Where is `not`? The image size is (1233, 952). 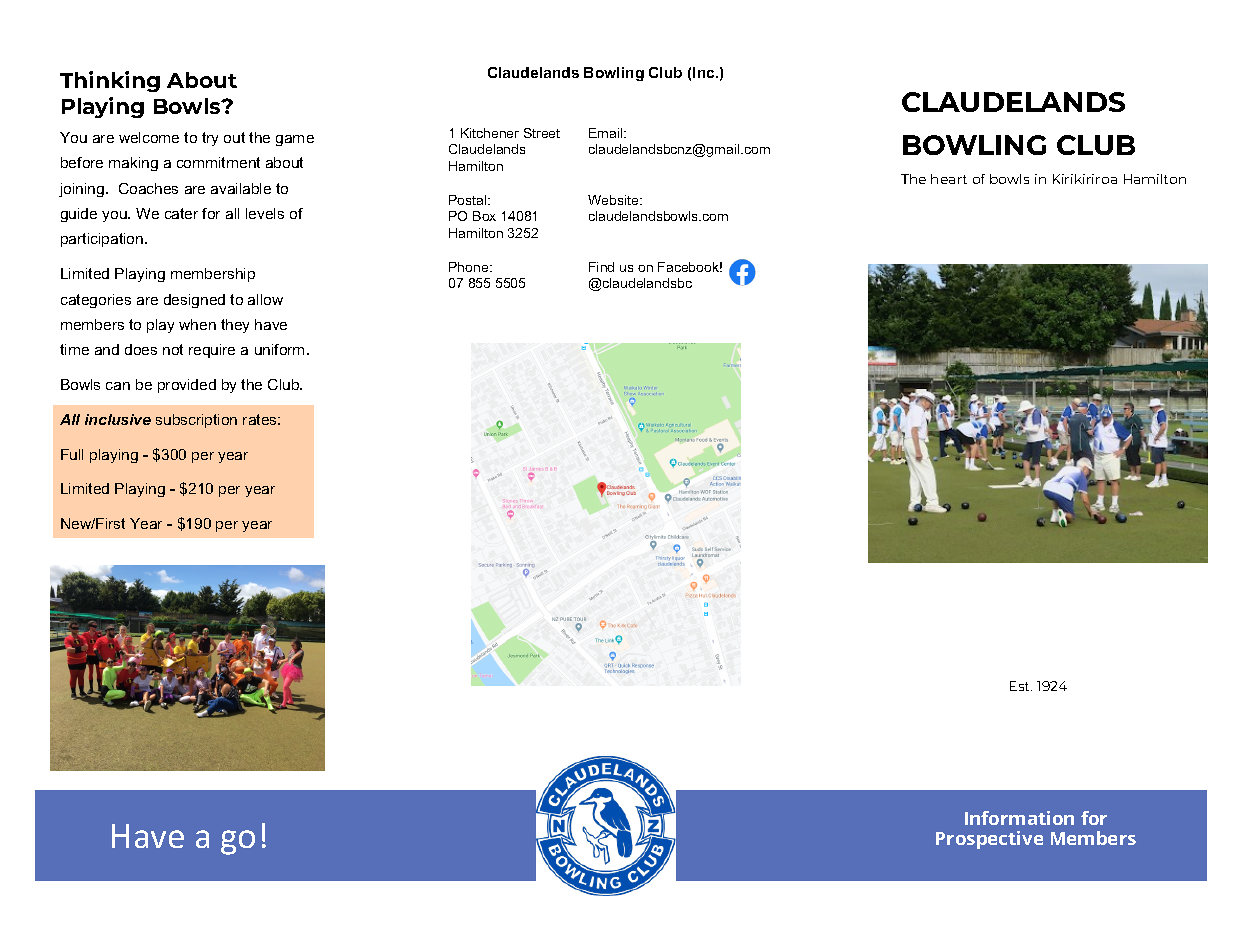 not is located at coordinates (173, 349).
